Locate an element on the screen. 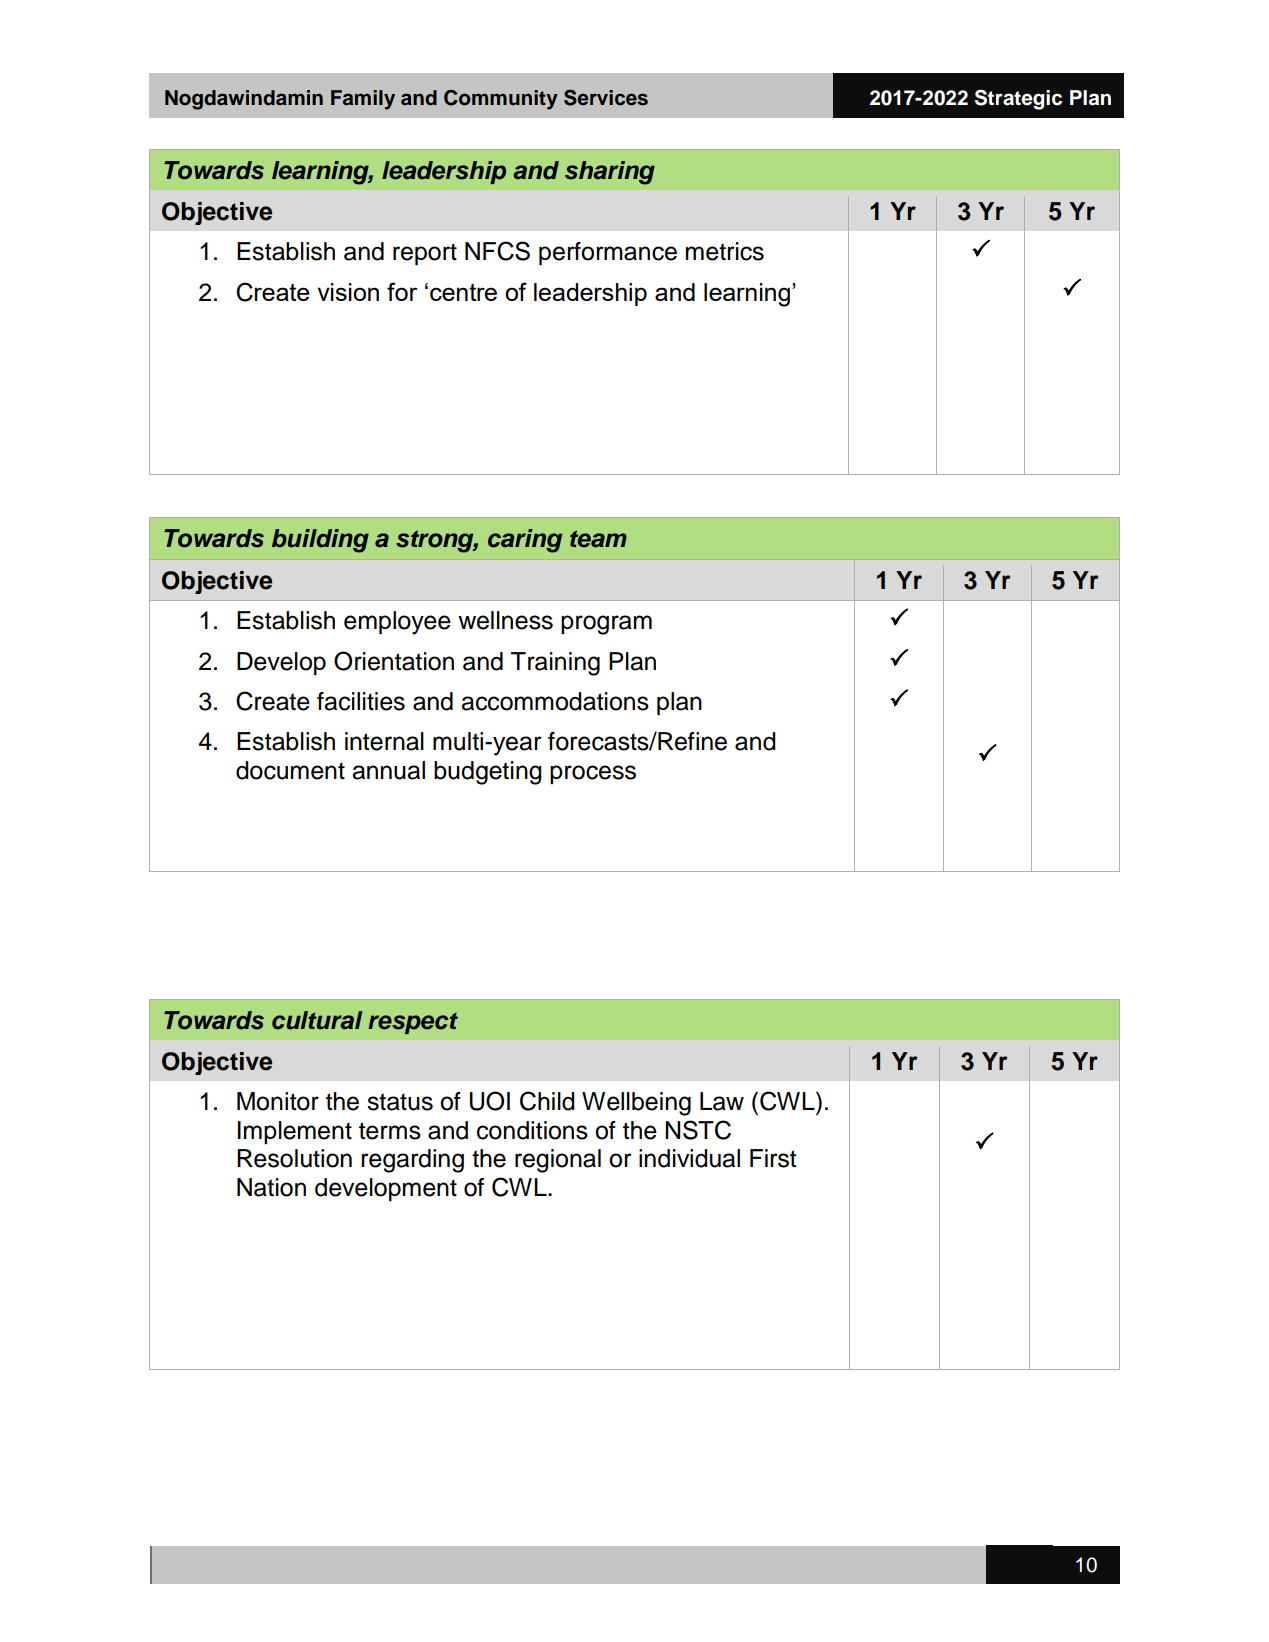 This screenshot has width=1269, height=1642. Strategic is located at coordinates (1018, 99).
